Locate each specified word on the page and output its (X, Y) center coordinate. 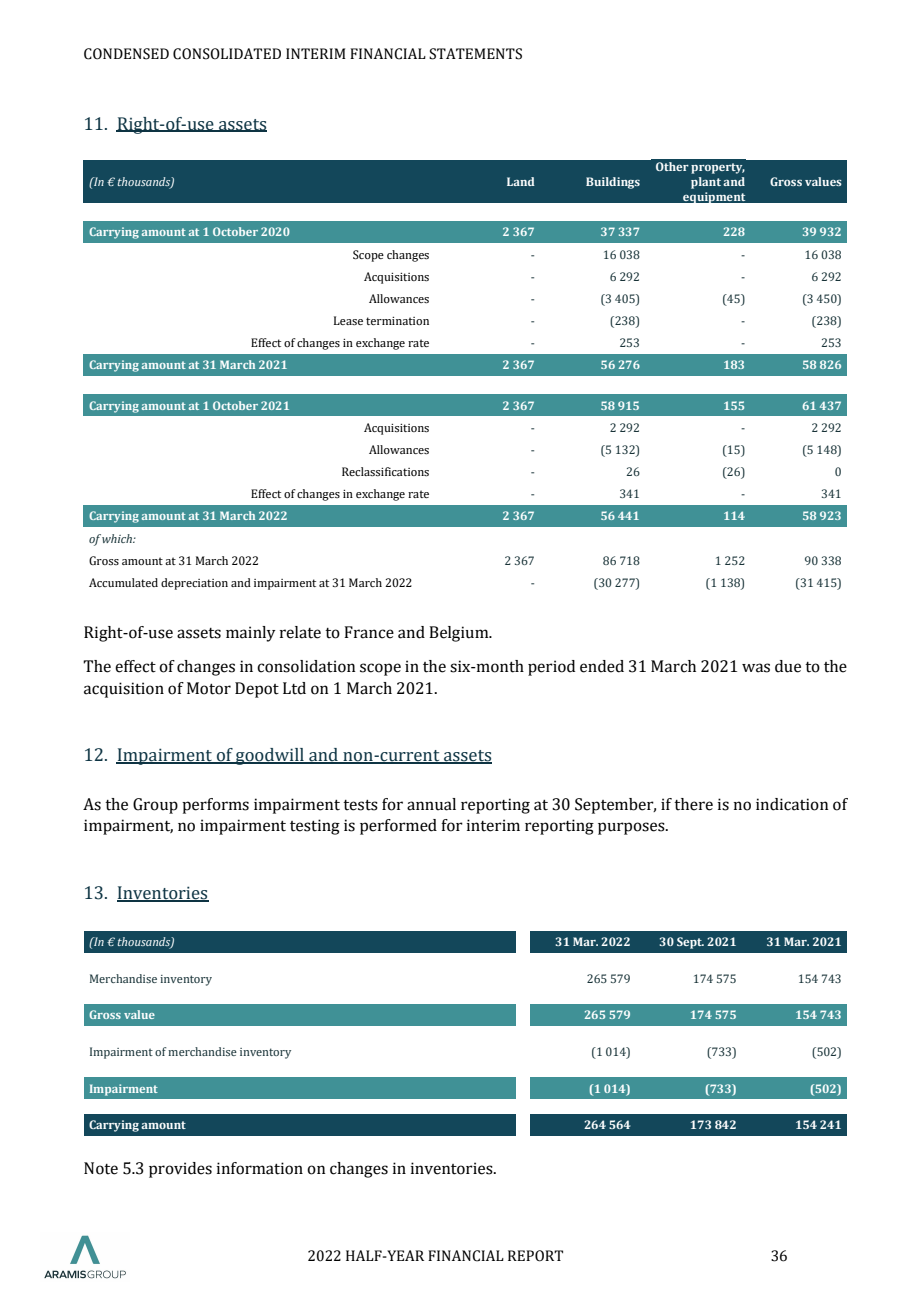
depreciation (194, 584)
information (260, 1168)
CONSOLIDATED (227, 54)
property (718, 168)
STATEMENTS (475, 54)
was (756, 668)
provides (180, 1170)
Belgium (460, 634)
